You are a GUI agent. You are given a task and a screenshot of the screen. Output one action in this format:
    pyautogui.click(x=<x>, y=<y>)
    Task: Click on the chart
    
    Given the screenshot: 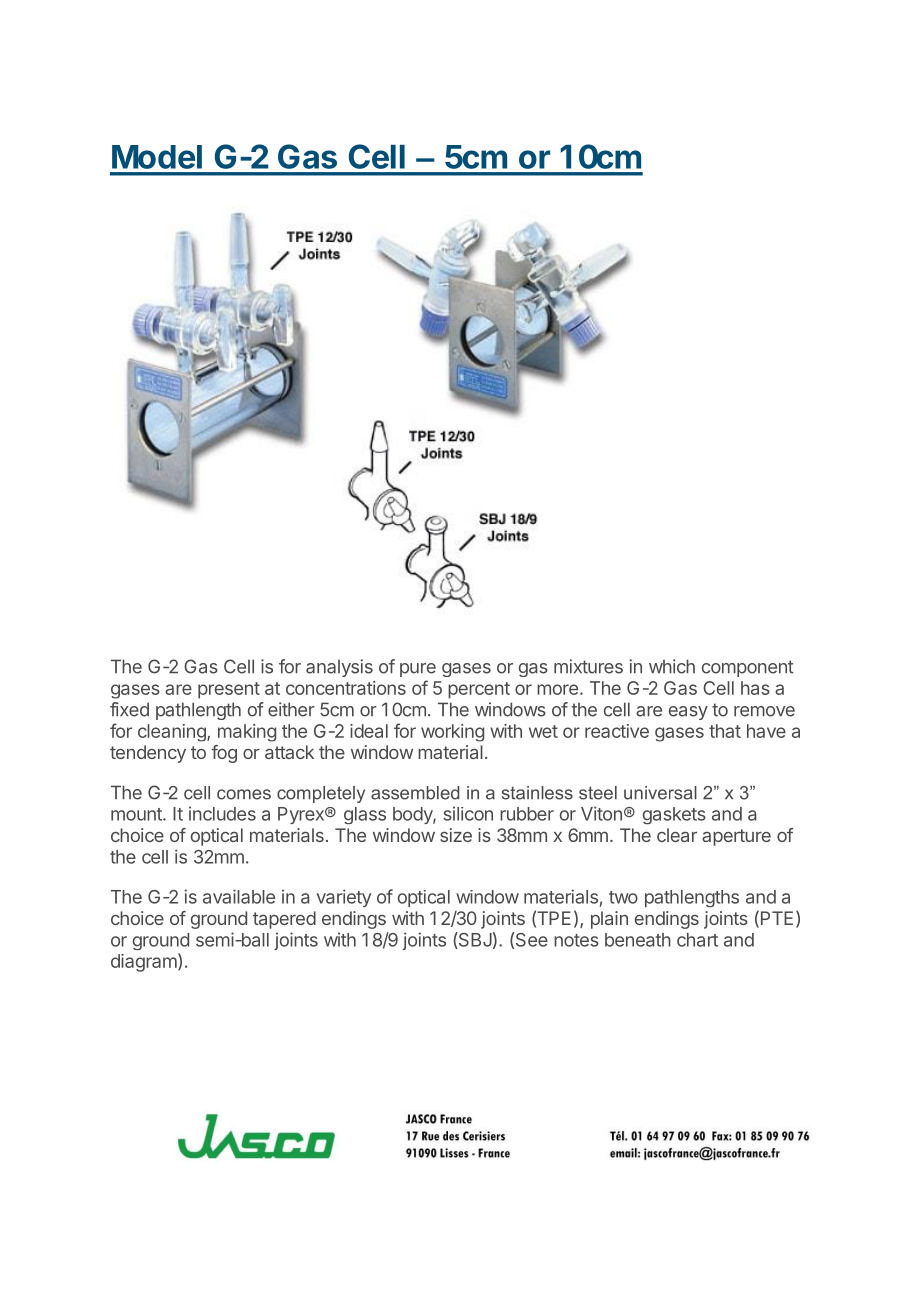 What is the action you would take?
    pyautogui.click(x=697, y=940)
